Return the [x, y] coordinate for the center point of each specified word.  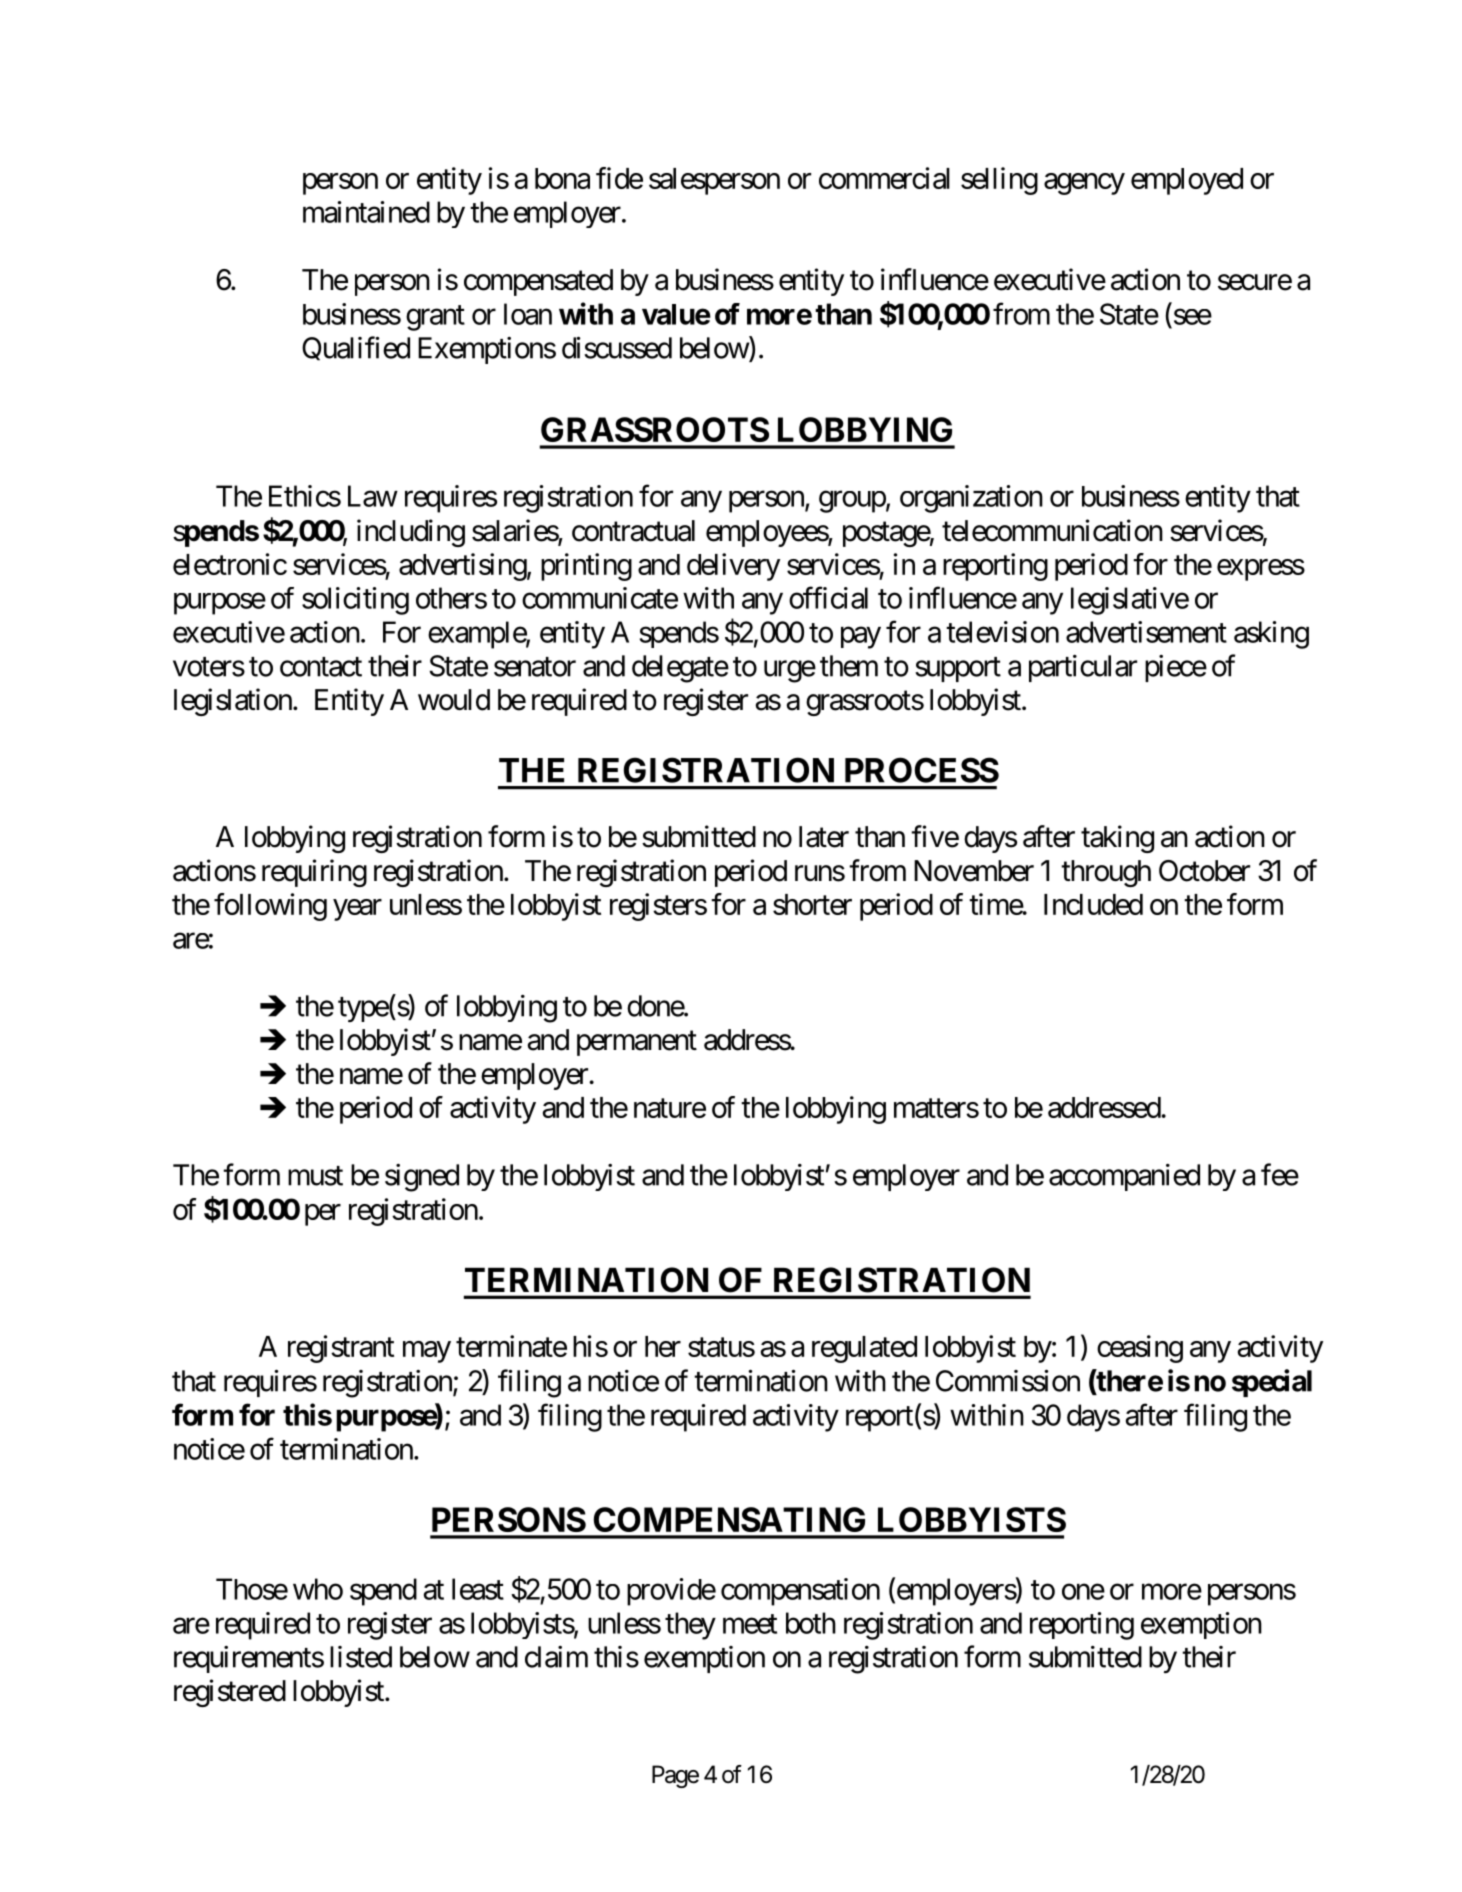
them [849, 666]
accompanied [1124, 1177]
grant [435, 318]
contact [321, 667]
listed [361, 1657]
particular [1083, 668]
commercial [884, 178]
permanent [637, 1043]
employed [1187, 181]
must [315, 1176]
